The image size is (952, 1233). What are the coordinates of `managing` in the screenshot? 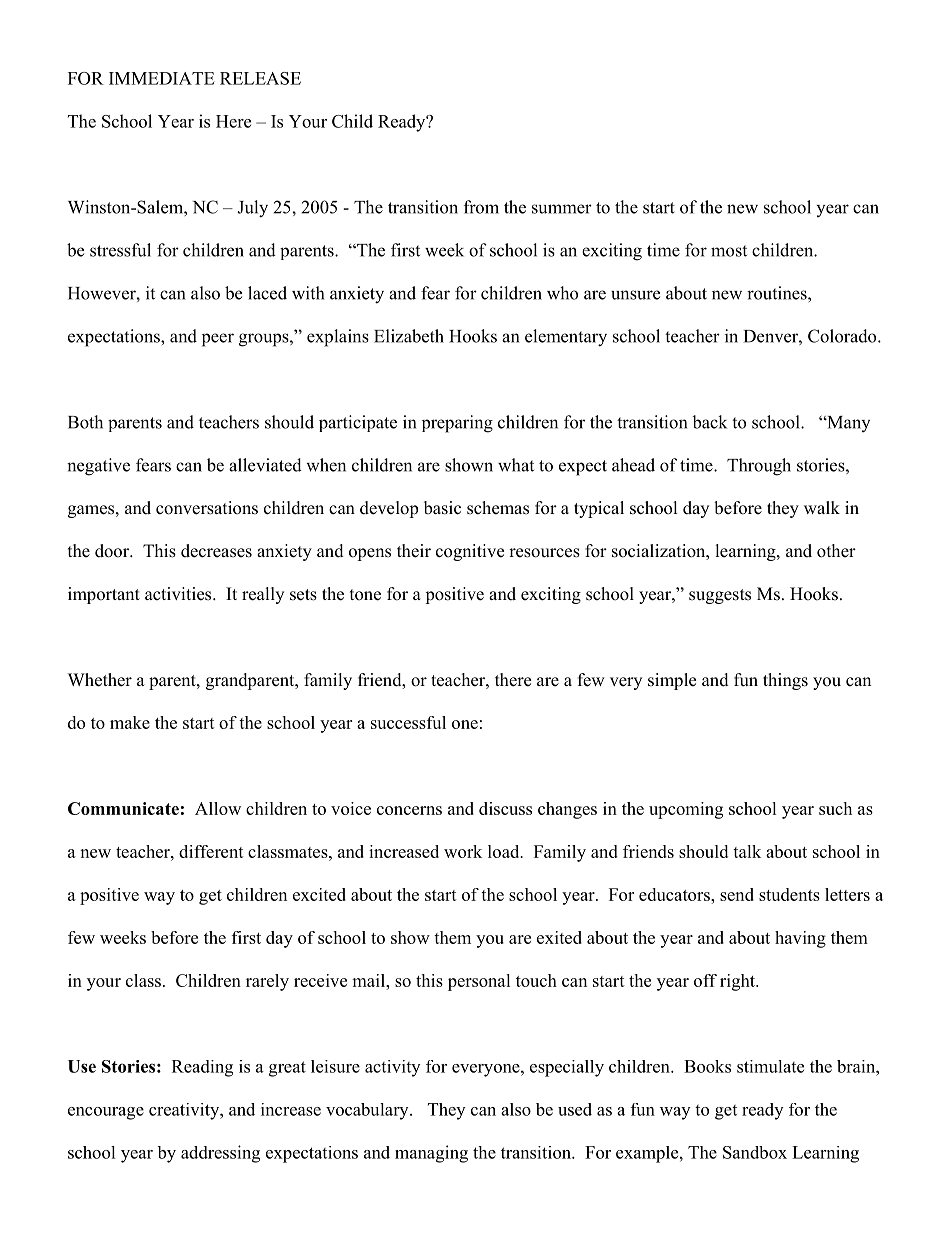 It's located at (431, 1154).
